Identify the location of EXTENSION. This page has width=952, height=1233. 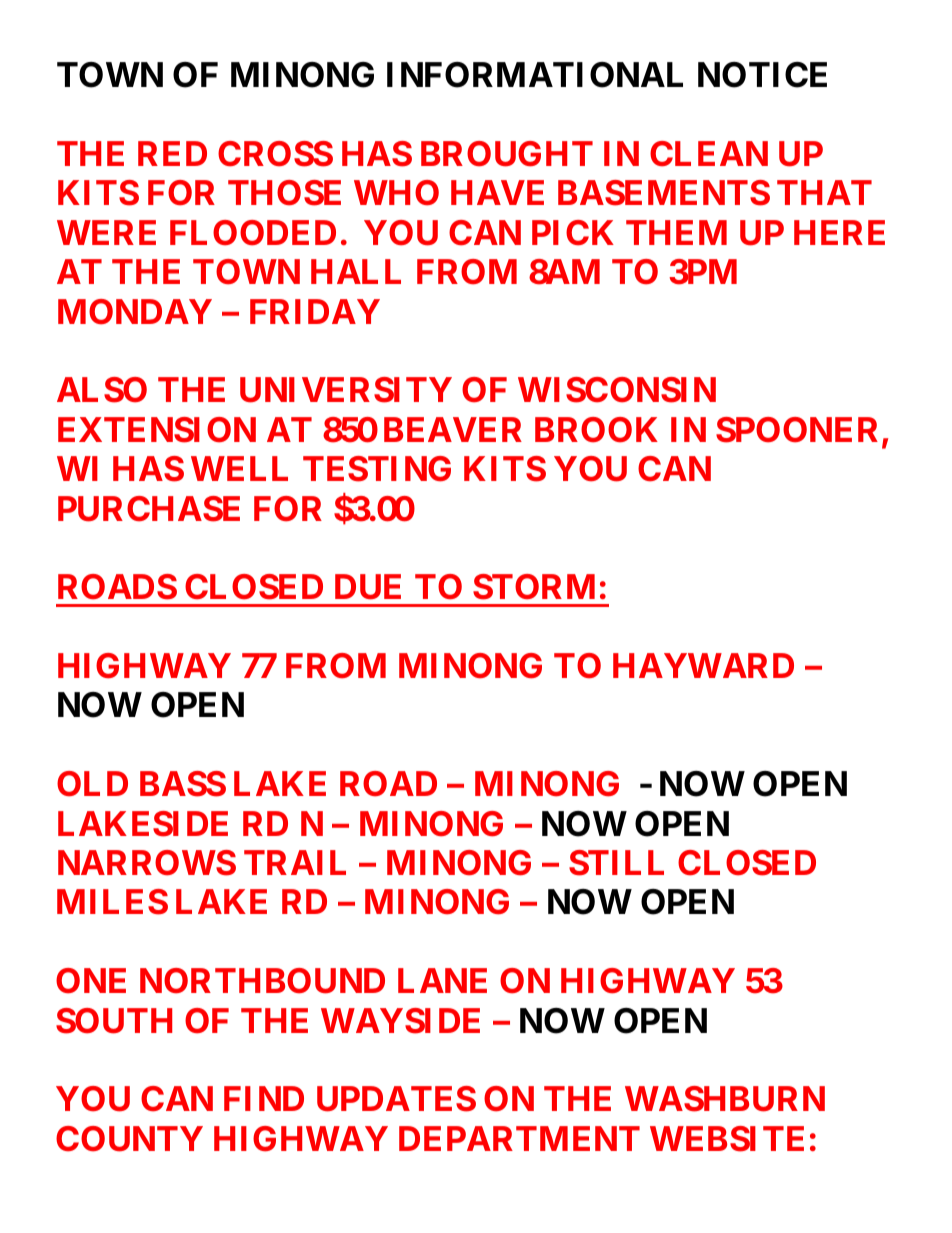
(157, 430).
